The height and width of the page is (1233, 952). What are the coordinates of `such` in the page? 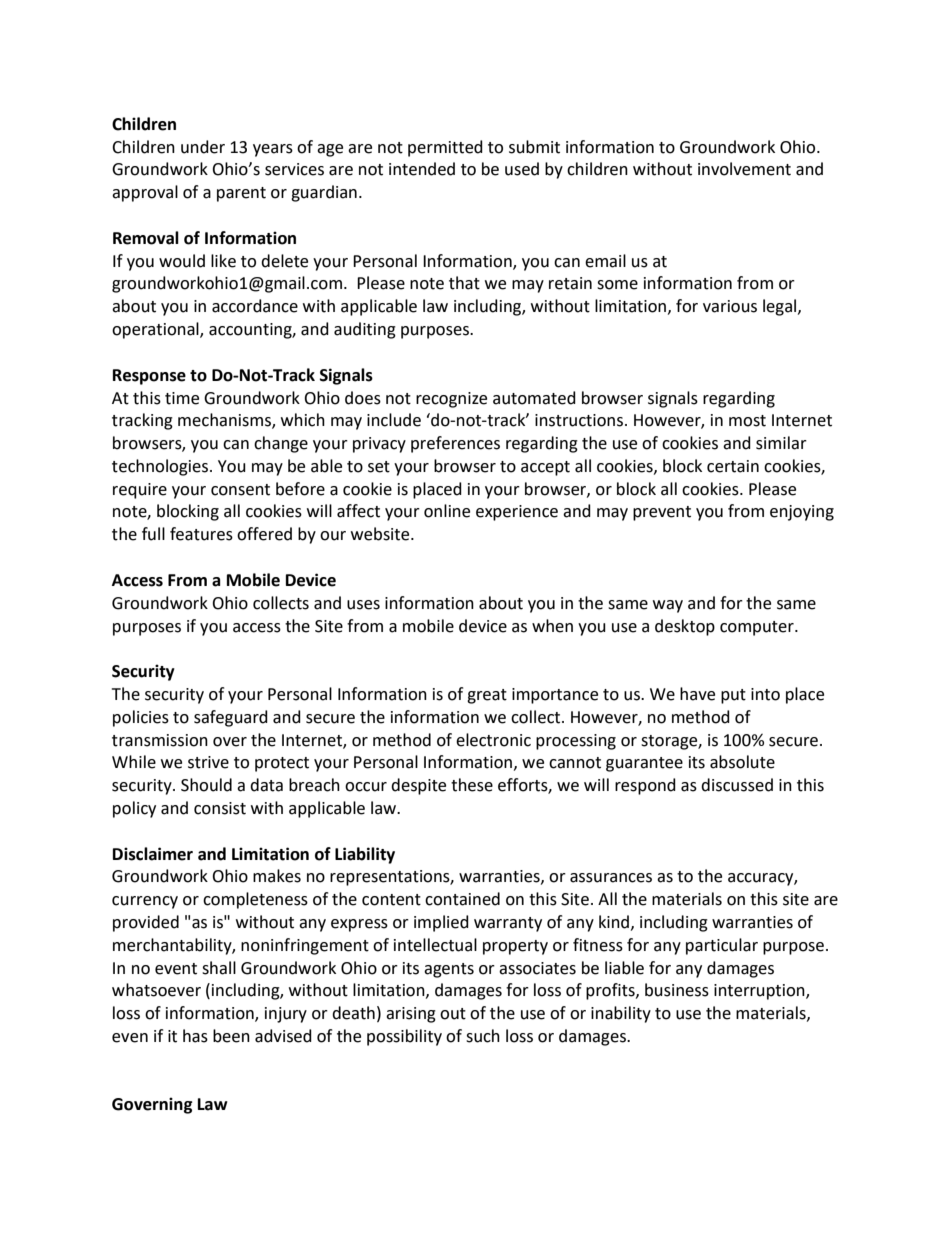 It's located at (483, 1036).
